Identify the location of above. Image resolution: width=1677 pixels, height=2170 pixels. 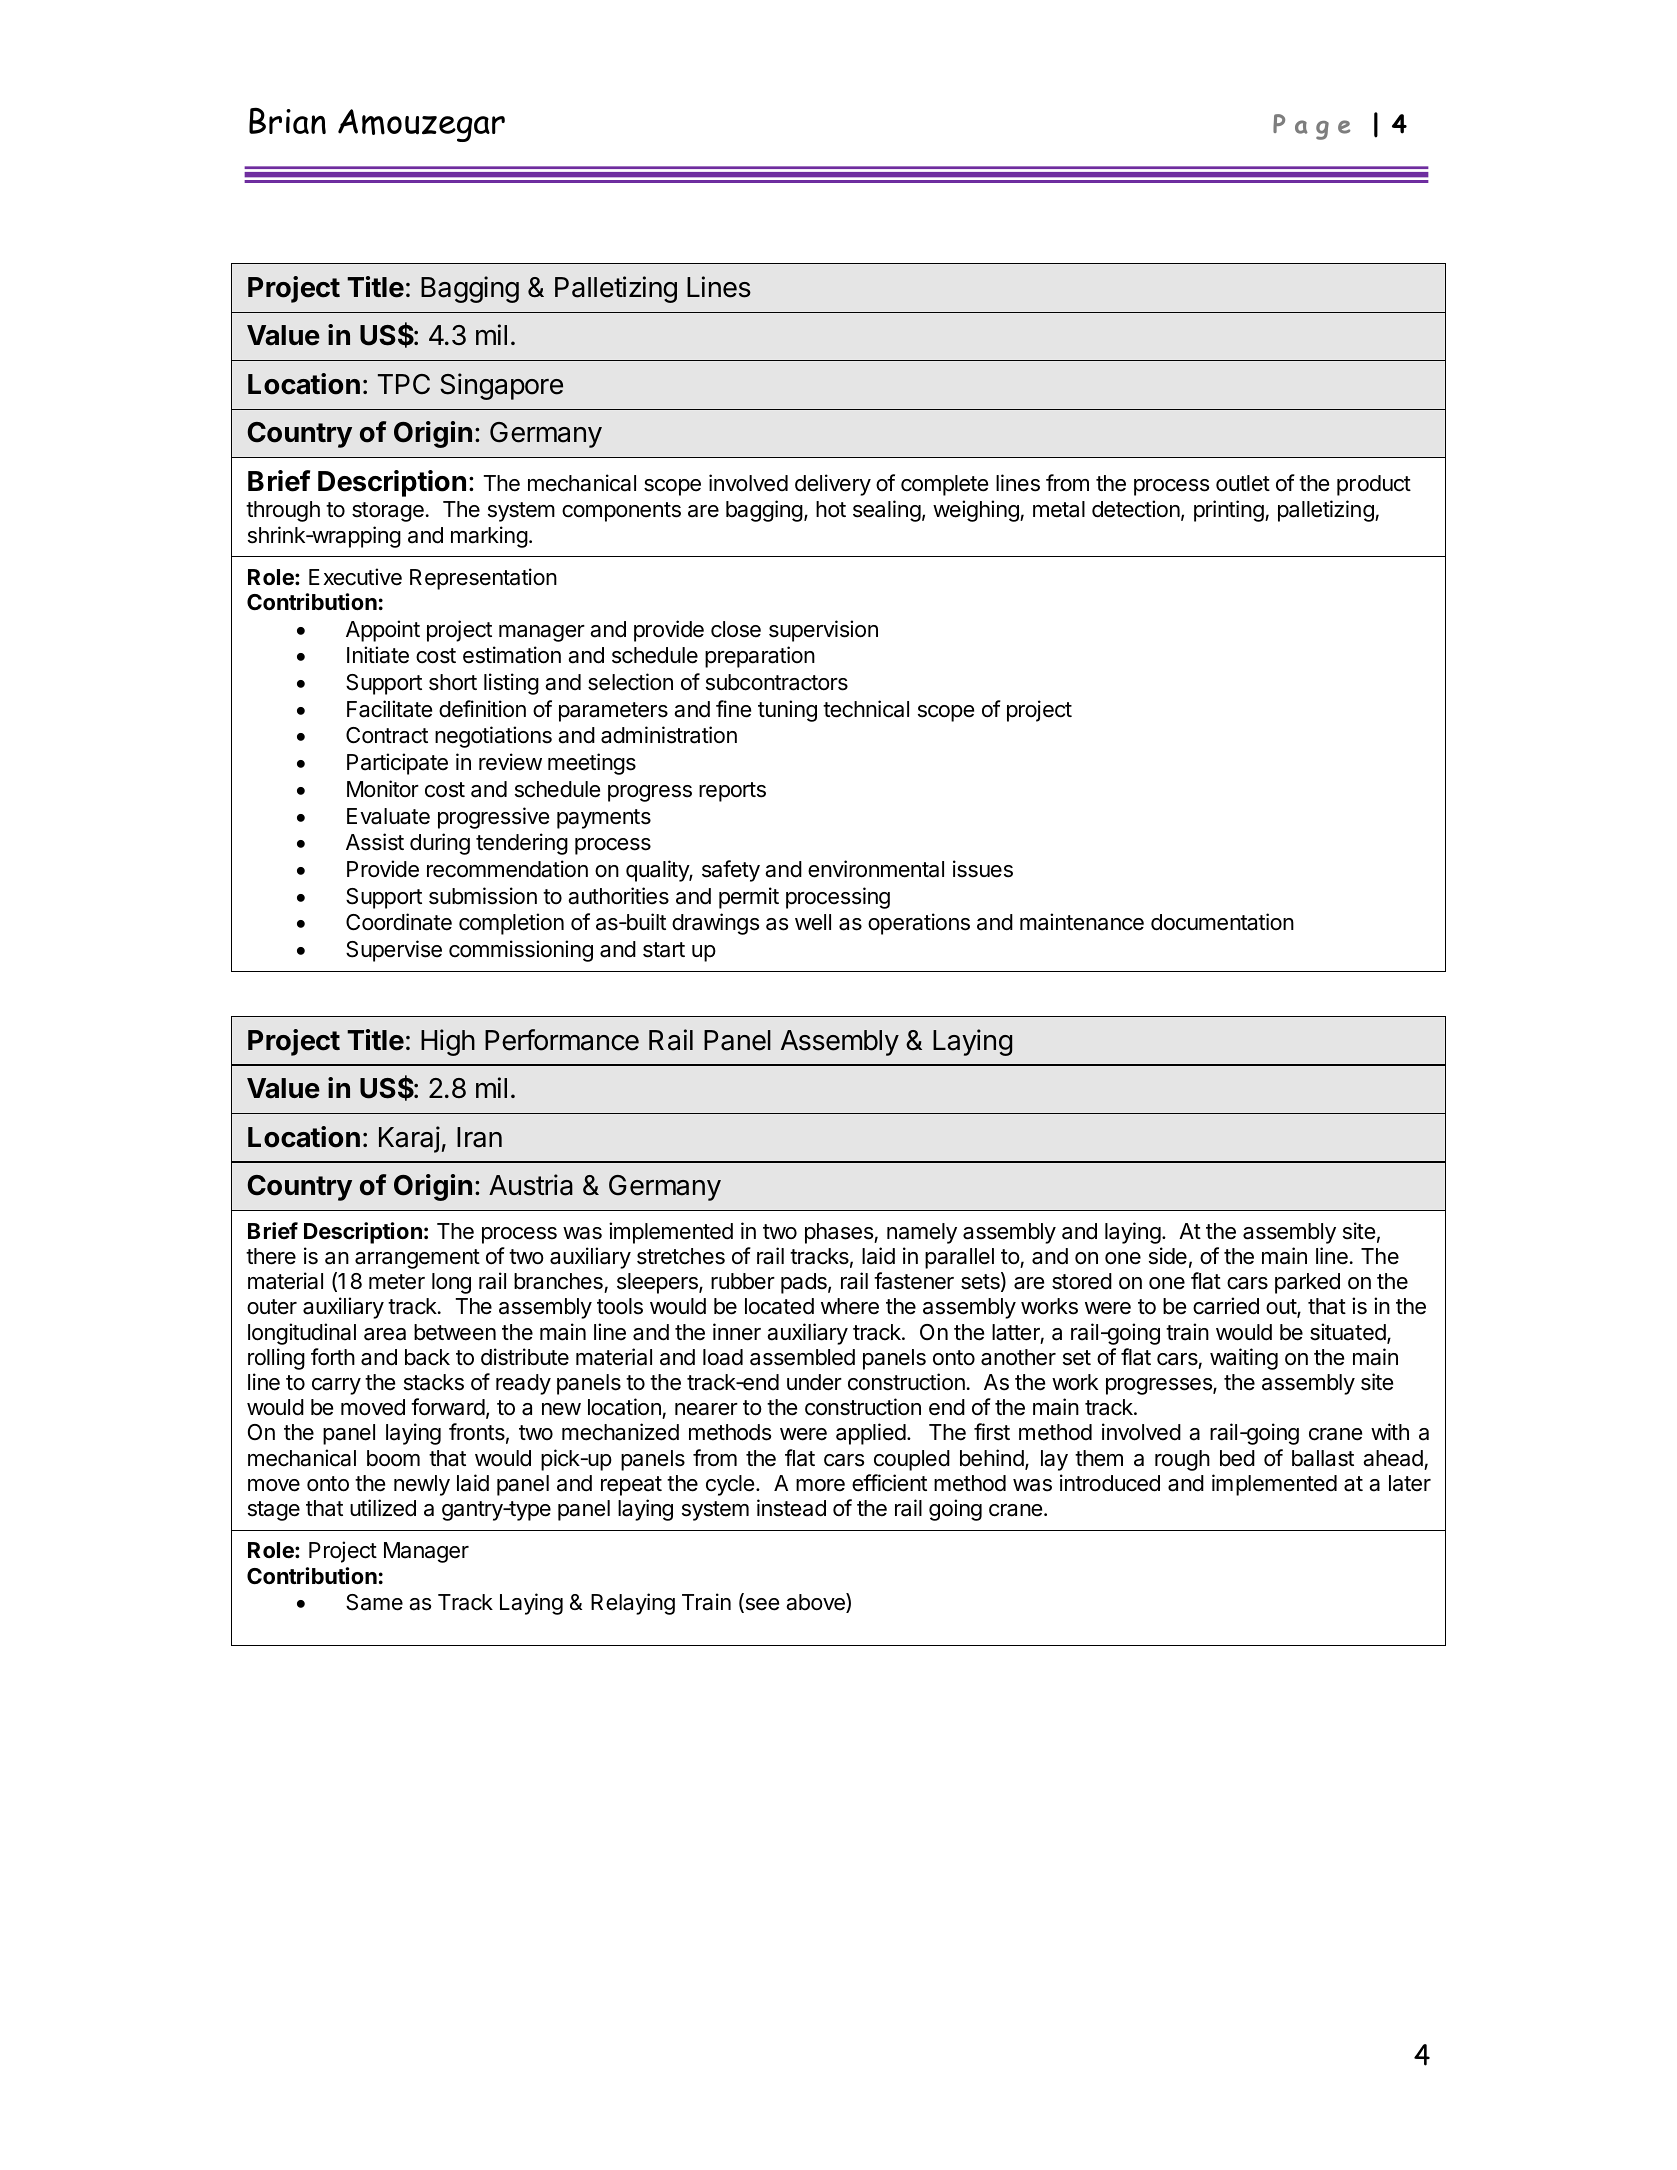
(816, 1603).
